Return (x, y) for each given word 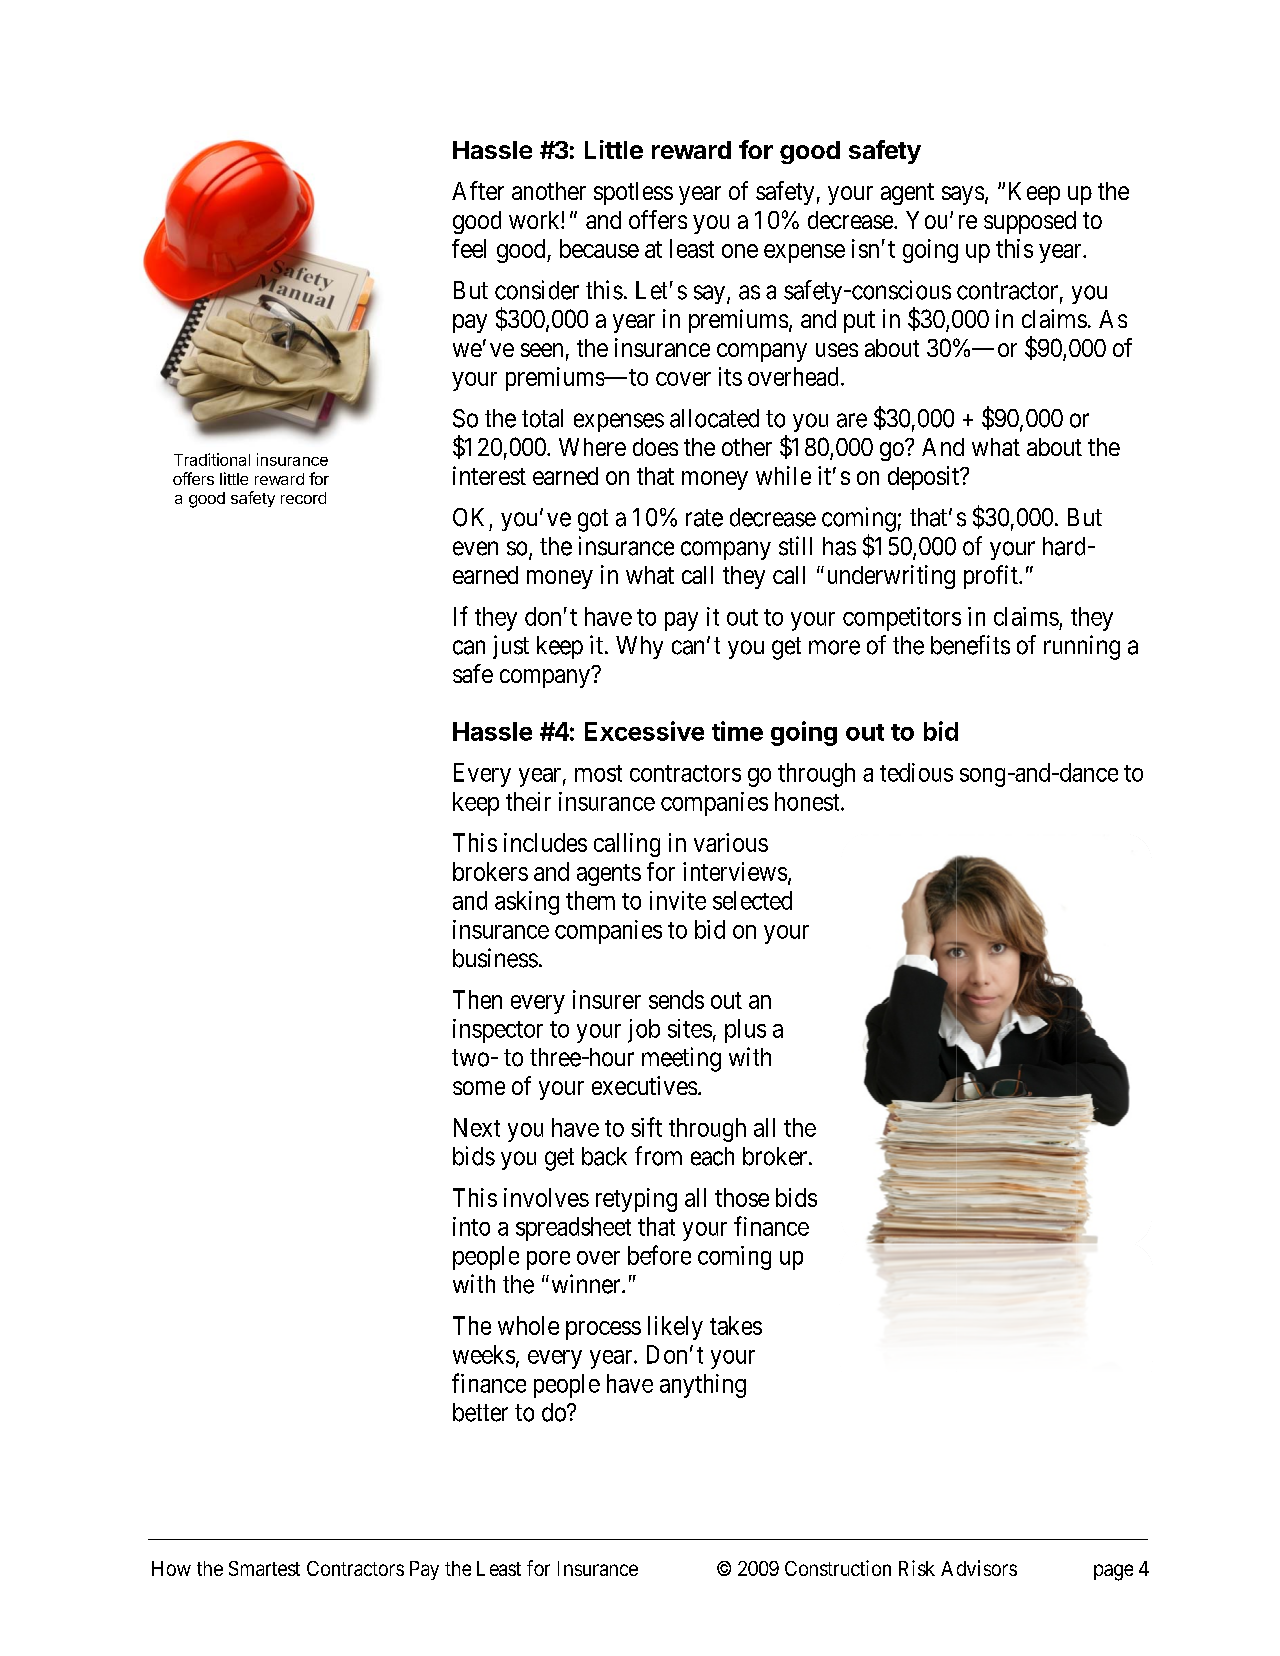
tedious (916, 772)
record (303, 498)
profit (992, 577)
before (659, 1255)
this (1014, 248)
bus (470, 958)
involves (546, 1197)
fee (467, 248)
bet (469, 1412)
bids (796, 1197)
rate (704, 518)
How (171, 1568)
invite (678, 900)
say (711, 294)
